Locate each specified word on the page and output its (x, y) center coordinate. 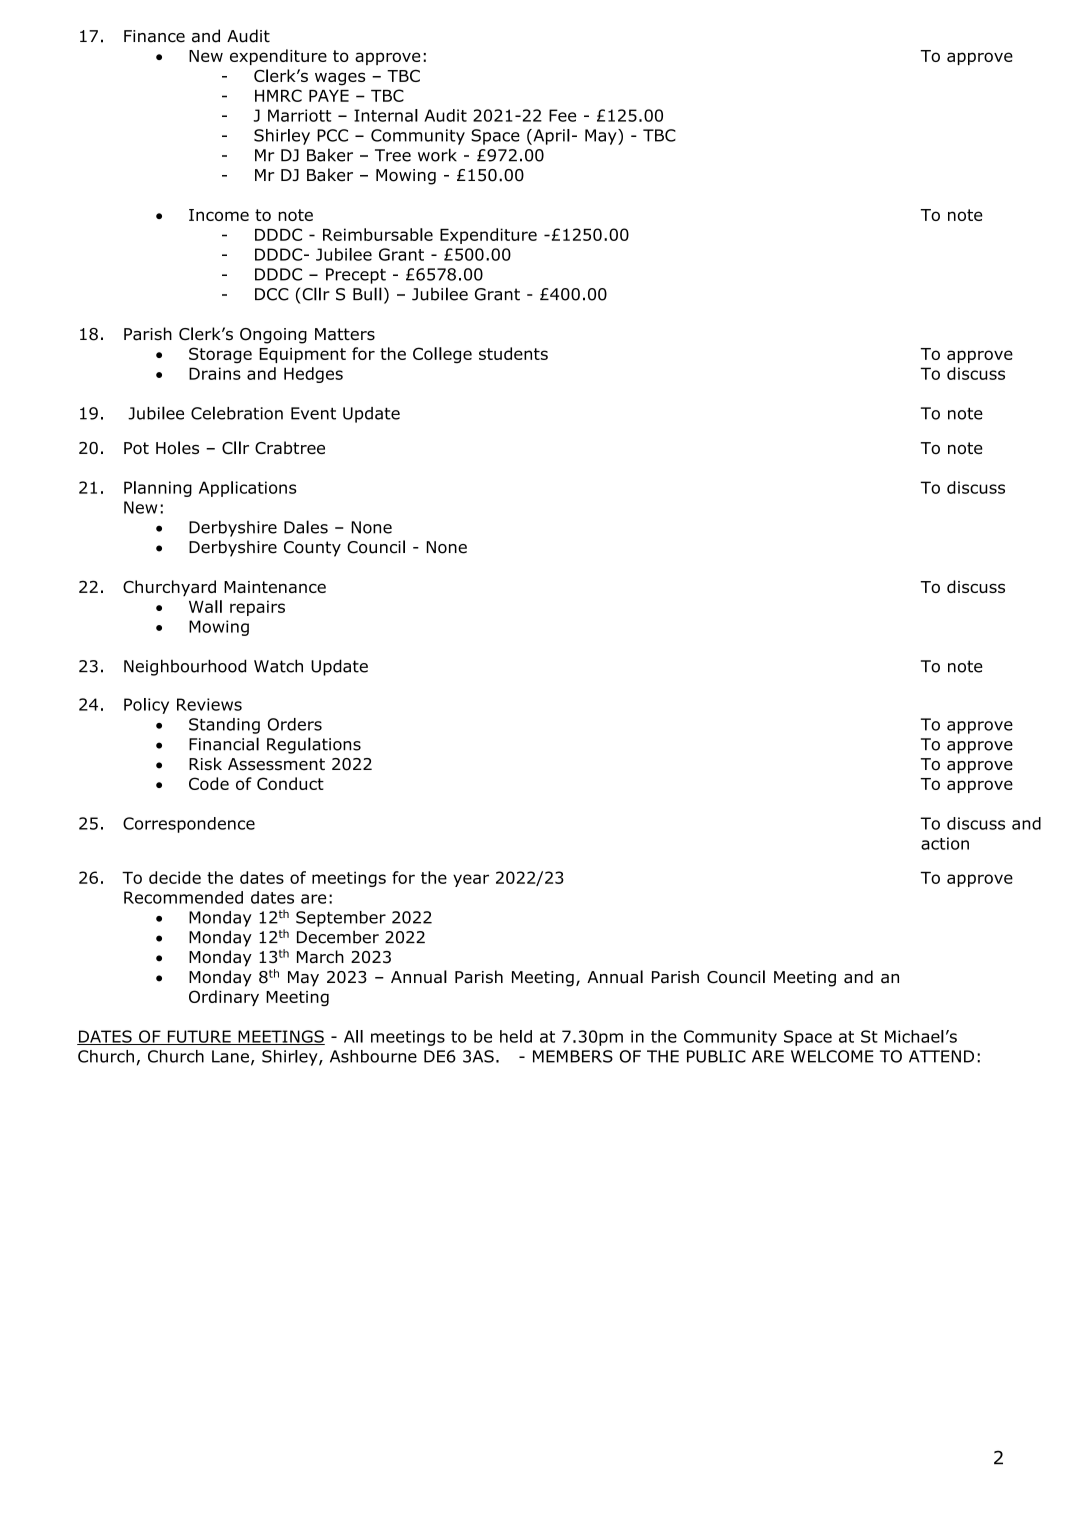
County (312, 549)
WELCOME (832, 1056)
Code (209, 783)
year (471, 880)
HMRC (278, 95)
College (442, 355)
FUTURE (199, 1037)
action (945, 843)
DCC (272, 294)
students (513, 353)
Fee (562, 115)
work (437, 155)
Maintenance (275, 587)
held (516, 1036)
